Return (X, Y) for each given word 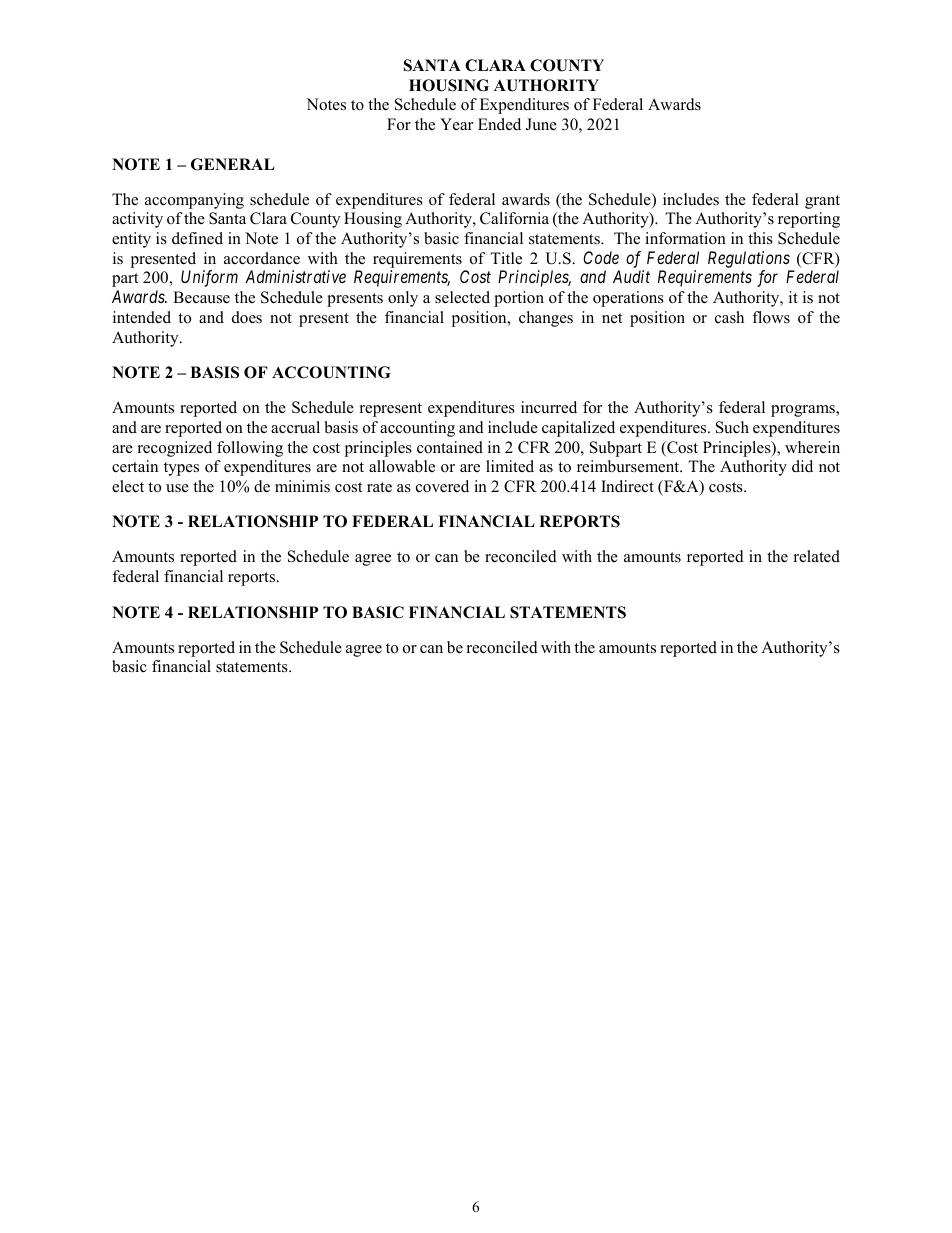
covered (442, 486)
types (181, 469)
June (541, 124)
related (817, 556)
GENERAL (233, 164)
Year (456, 124)
